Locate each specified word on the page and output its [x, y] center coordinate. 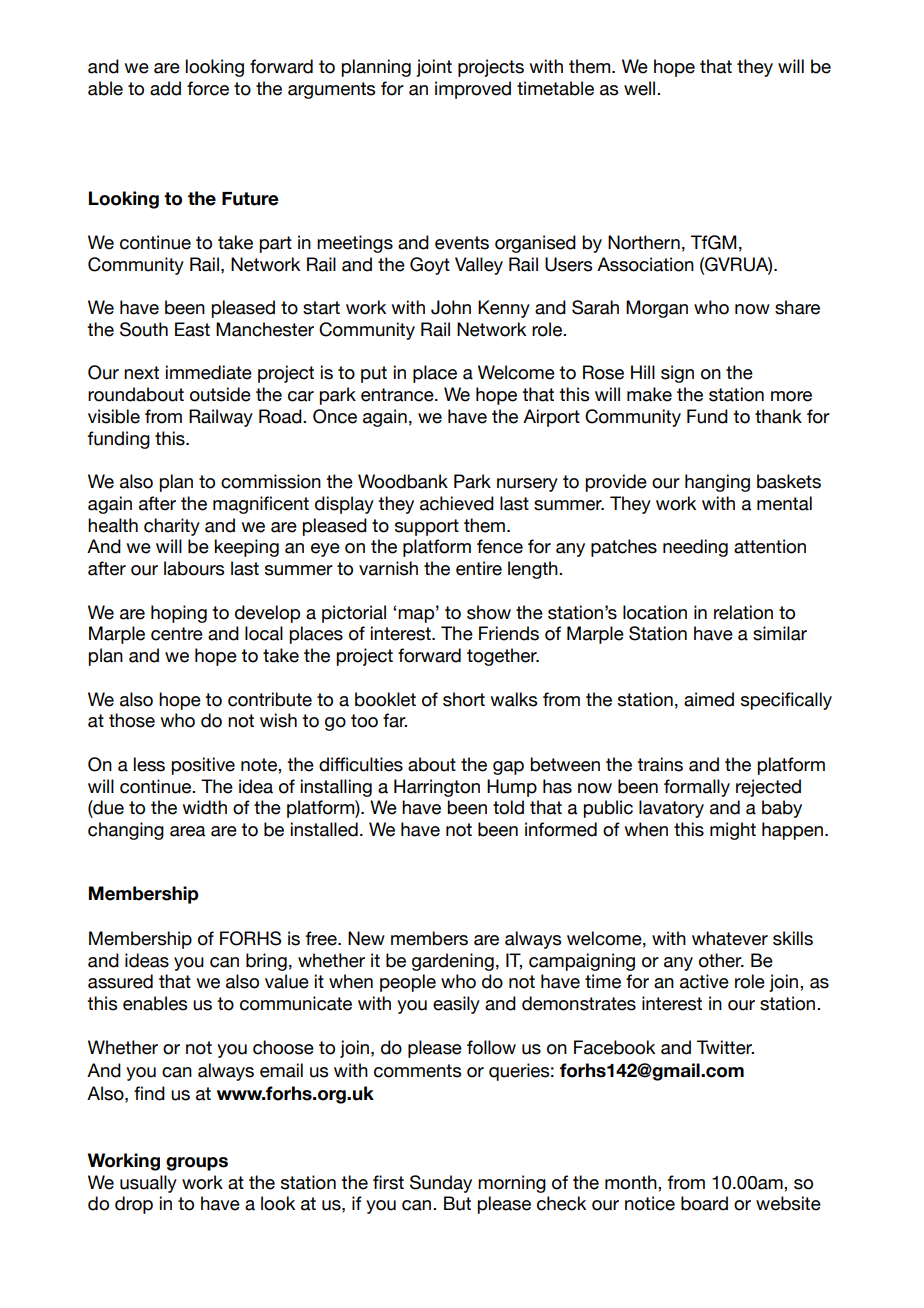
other [721, 960]
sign [677, 374]
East [192, 329]
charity [172, 527]
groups [197, 1164]
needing [695, 548]
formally [697, 788]
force [208, 88]
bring [266, 962]
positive [203, 766]
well [641, 88]
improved [473, 90]
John [451, 307]
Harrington [437, 788]
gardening [453, 962]
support [427, 527]
